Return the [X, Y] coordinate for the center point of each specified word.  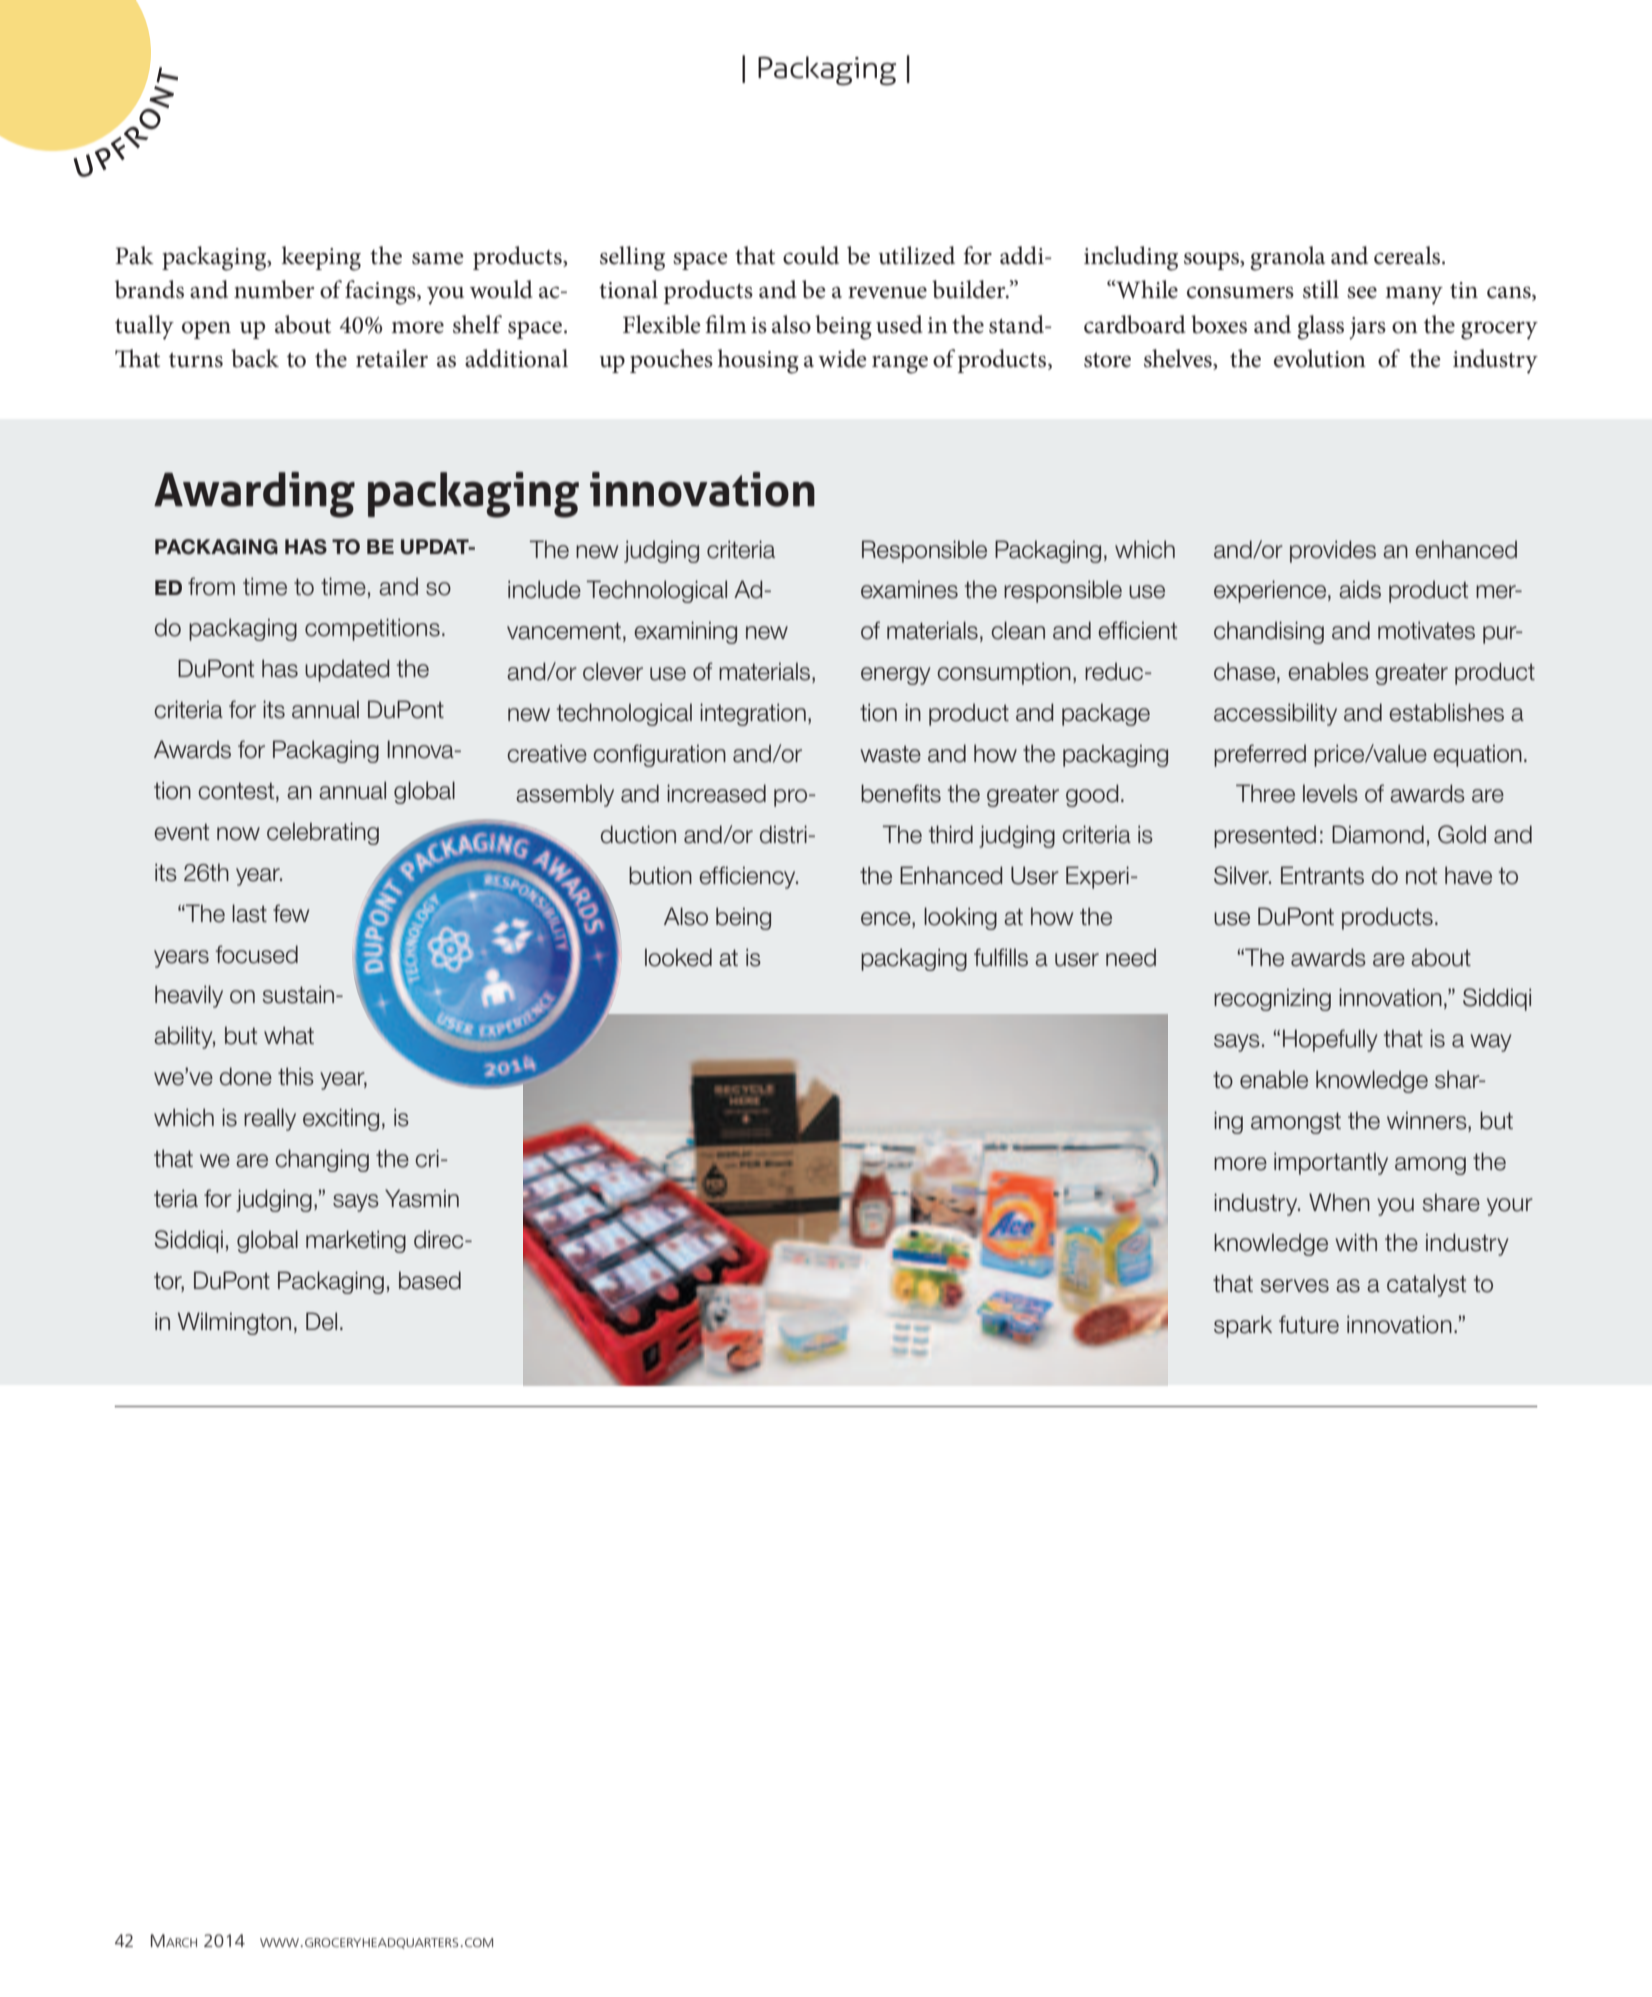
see [1362, 293]
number [274, 289]
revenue [887, 293]
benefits [901, 793]
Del [321, 1321]
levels [1330, 793]
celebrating [323, 833]
